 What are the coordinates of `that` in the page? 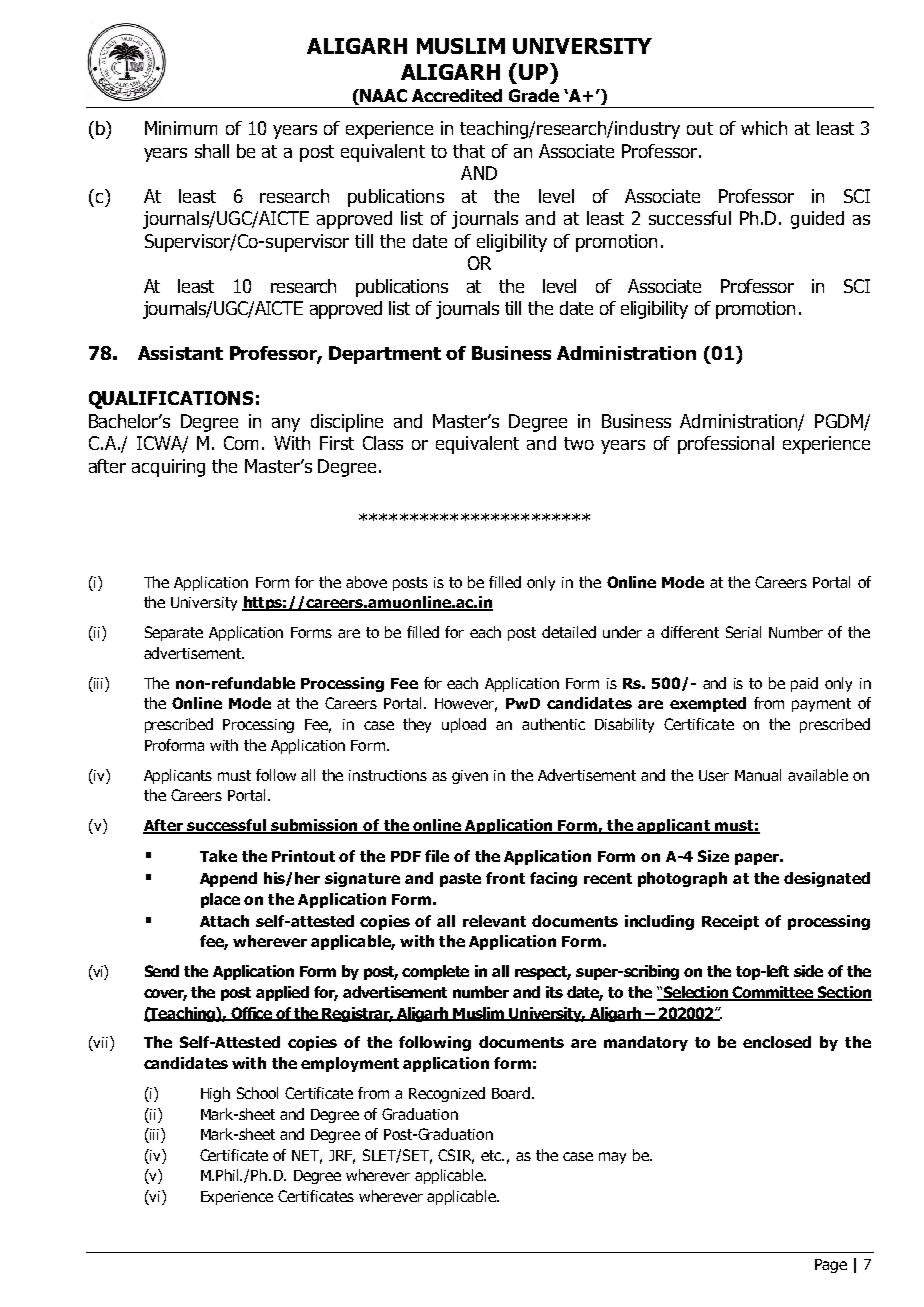 It's located at (469, 151).
